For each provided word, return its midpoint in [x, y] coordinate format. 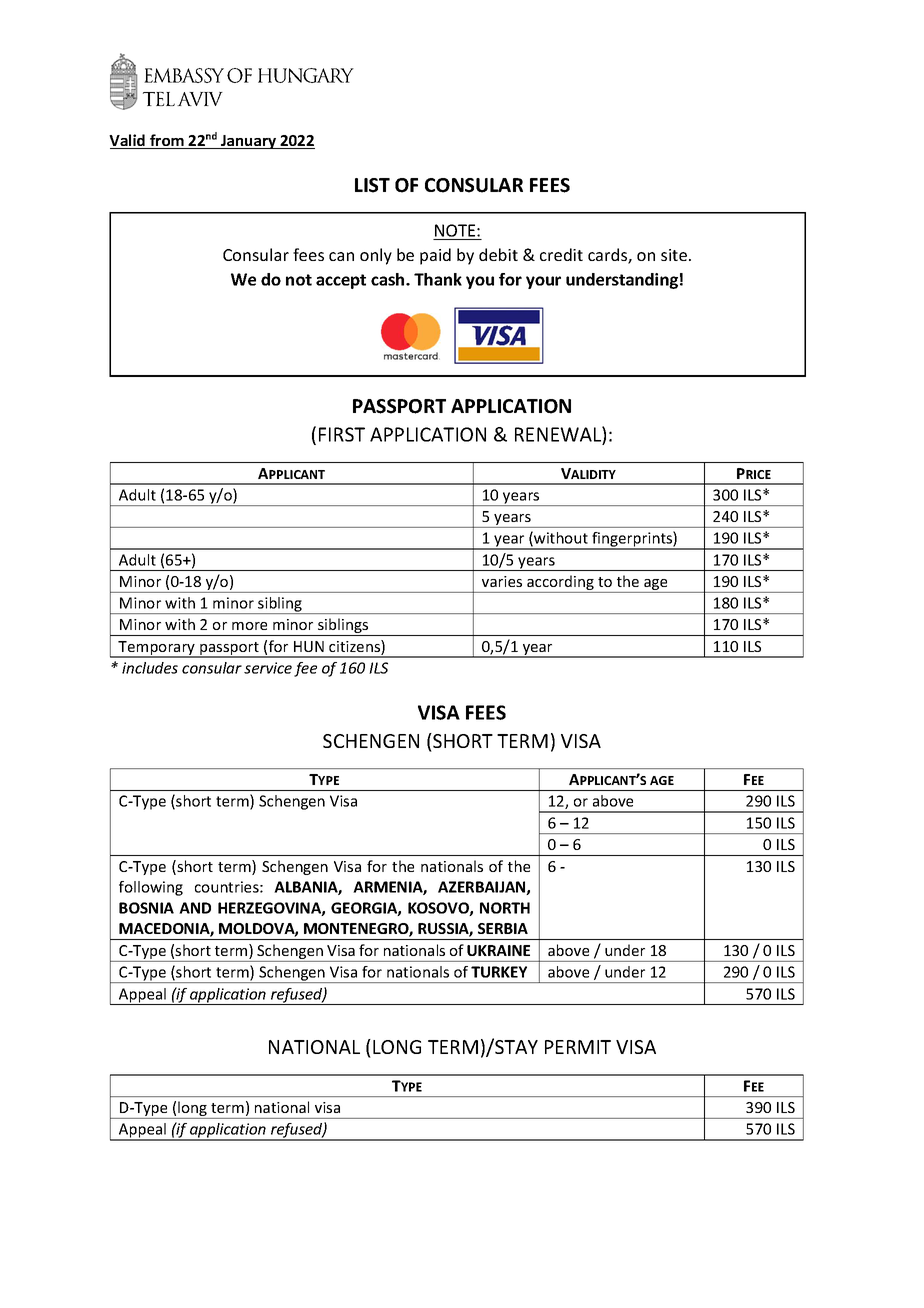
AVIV [200, 99]
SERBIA [503, 928]
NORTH [505, 908]
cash [389, 279]
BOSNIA [146, 908]
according [560, 584]
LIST [372, 185]
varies [502, 581]
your [543, 282]
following [151, 888]
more [249, 626]
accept [341, 281]
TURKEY [499, 972]
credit [561, 254]
